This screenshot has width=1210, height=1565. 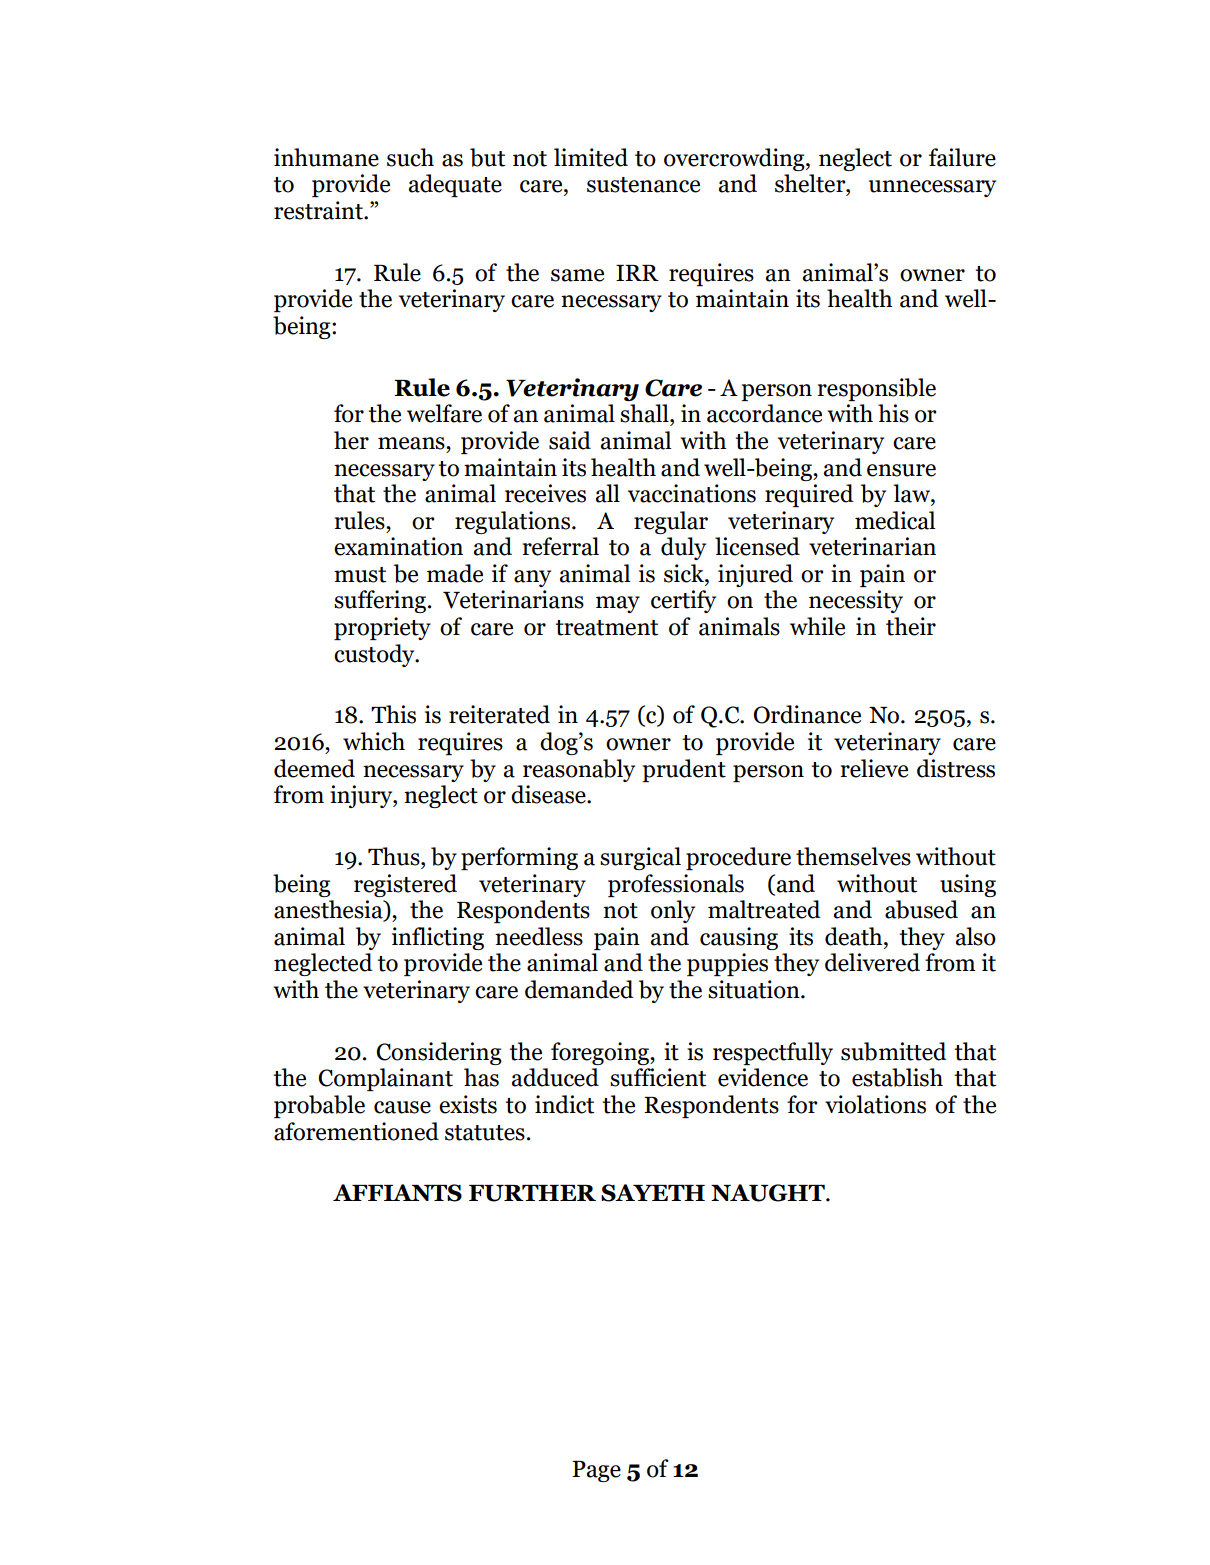 I want to click on SAYETH, so click(x=653, y=1193).
